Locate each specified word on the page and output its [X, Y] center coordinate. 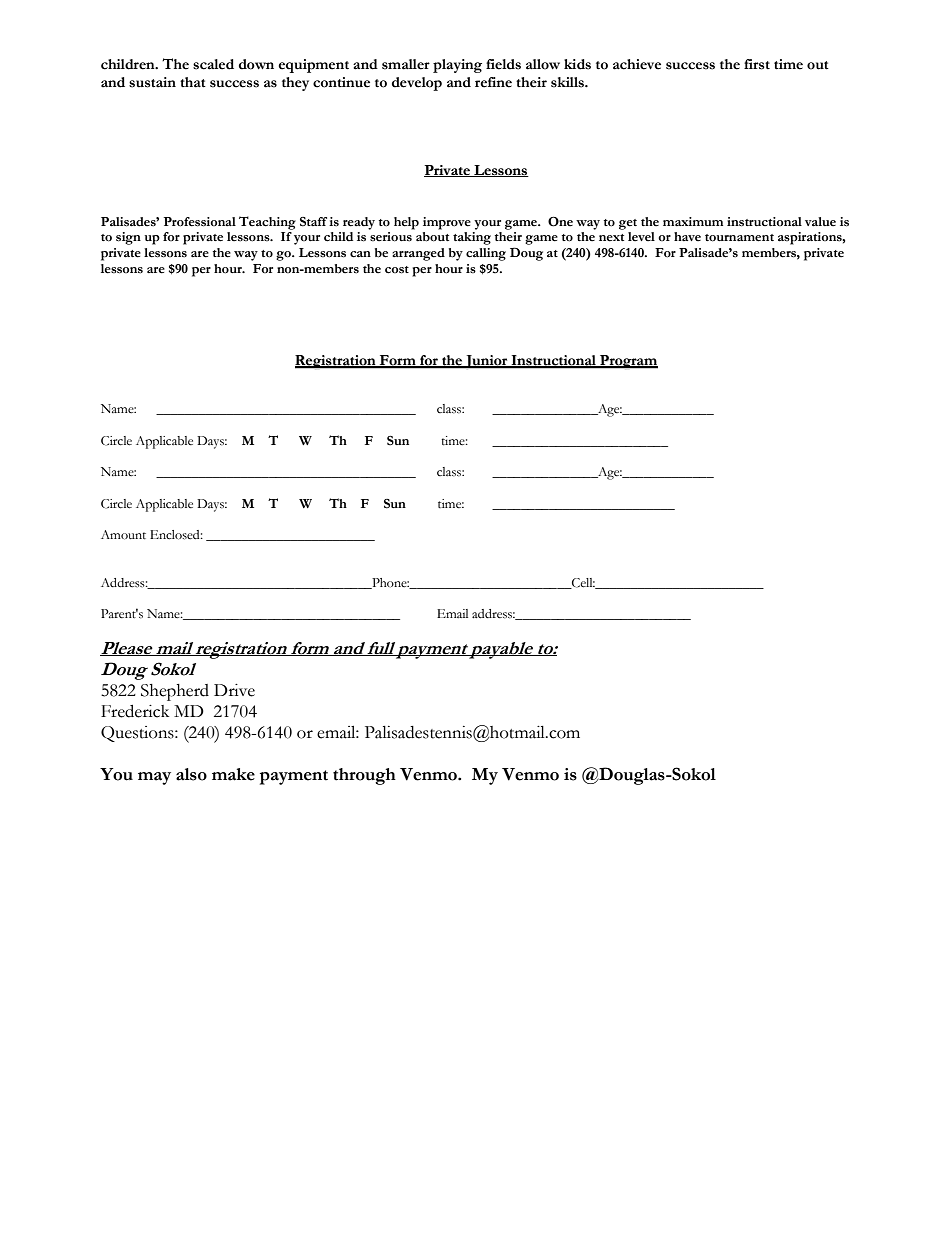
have [687, 236]
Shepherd [175, 692]
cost [397, 270]
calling [486, 254]
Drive [234, 690]
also [191, 774]
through [364, 776]
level [641, 236]
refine [493, 82]
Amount [123, 535]
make [233, 774]
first [757, 64]
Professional [200, 222]
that [193, 82]
